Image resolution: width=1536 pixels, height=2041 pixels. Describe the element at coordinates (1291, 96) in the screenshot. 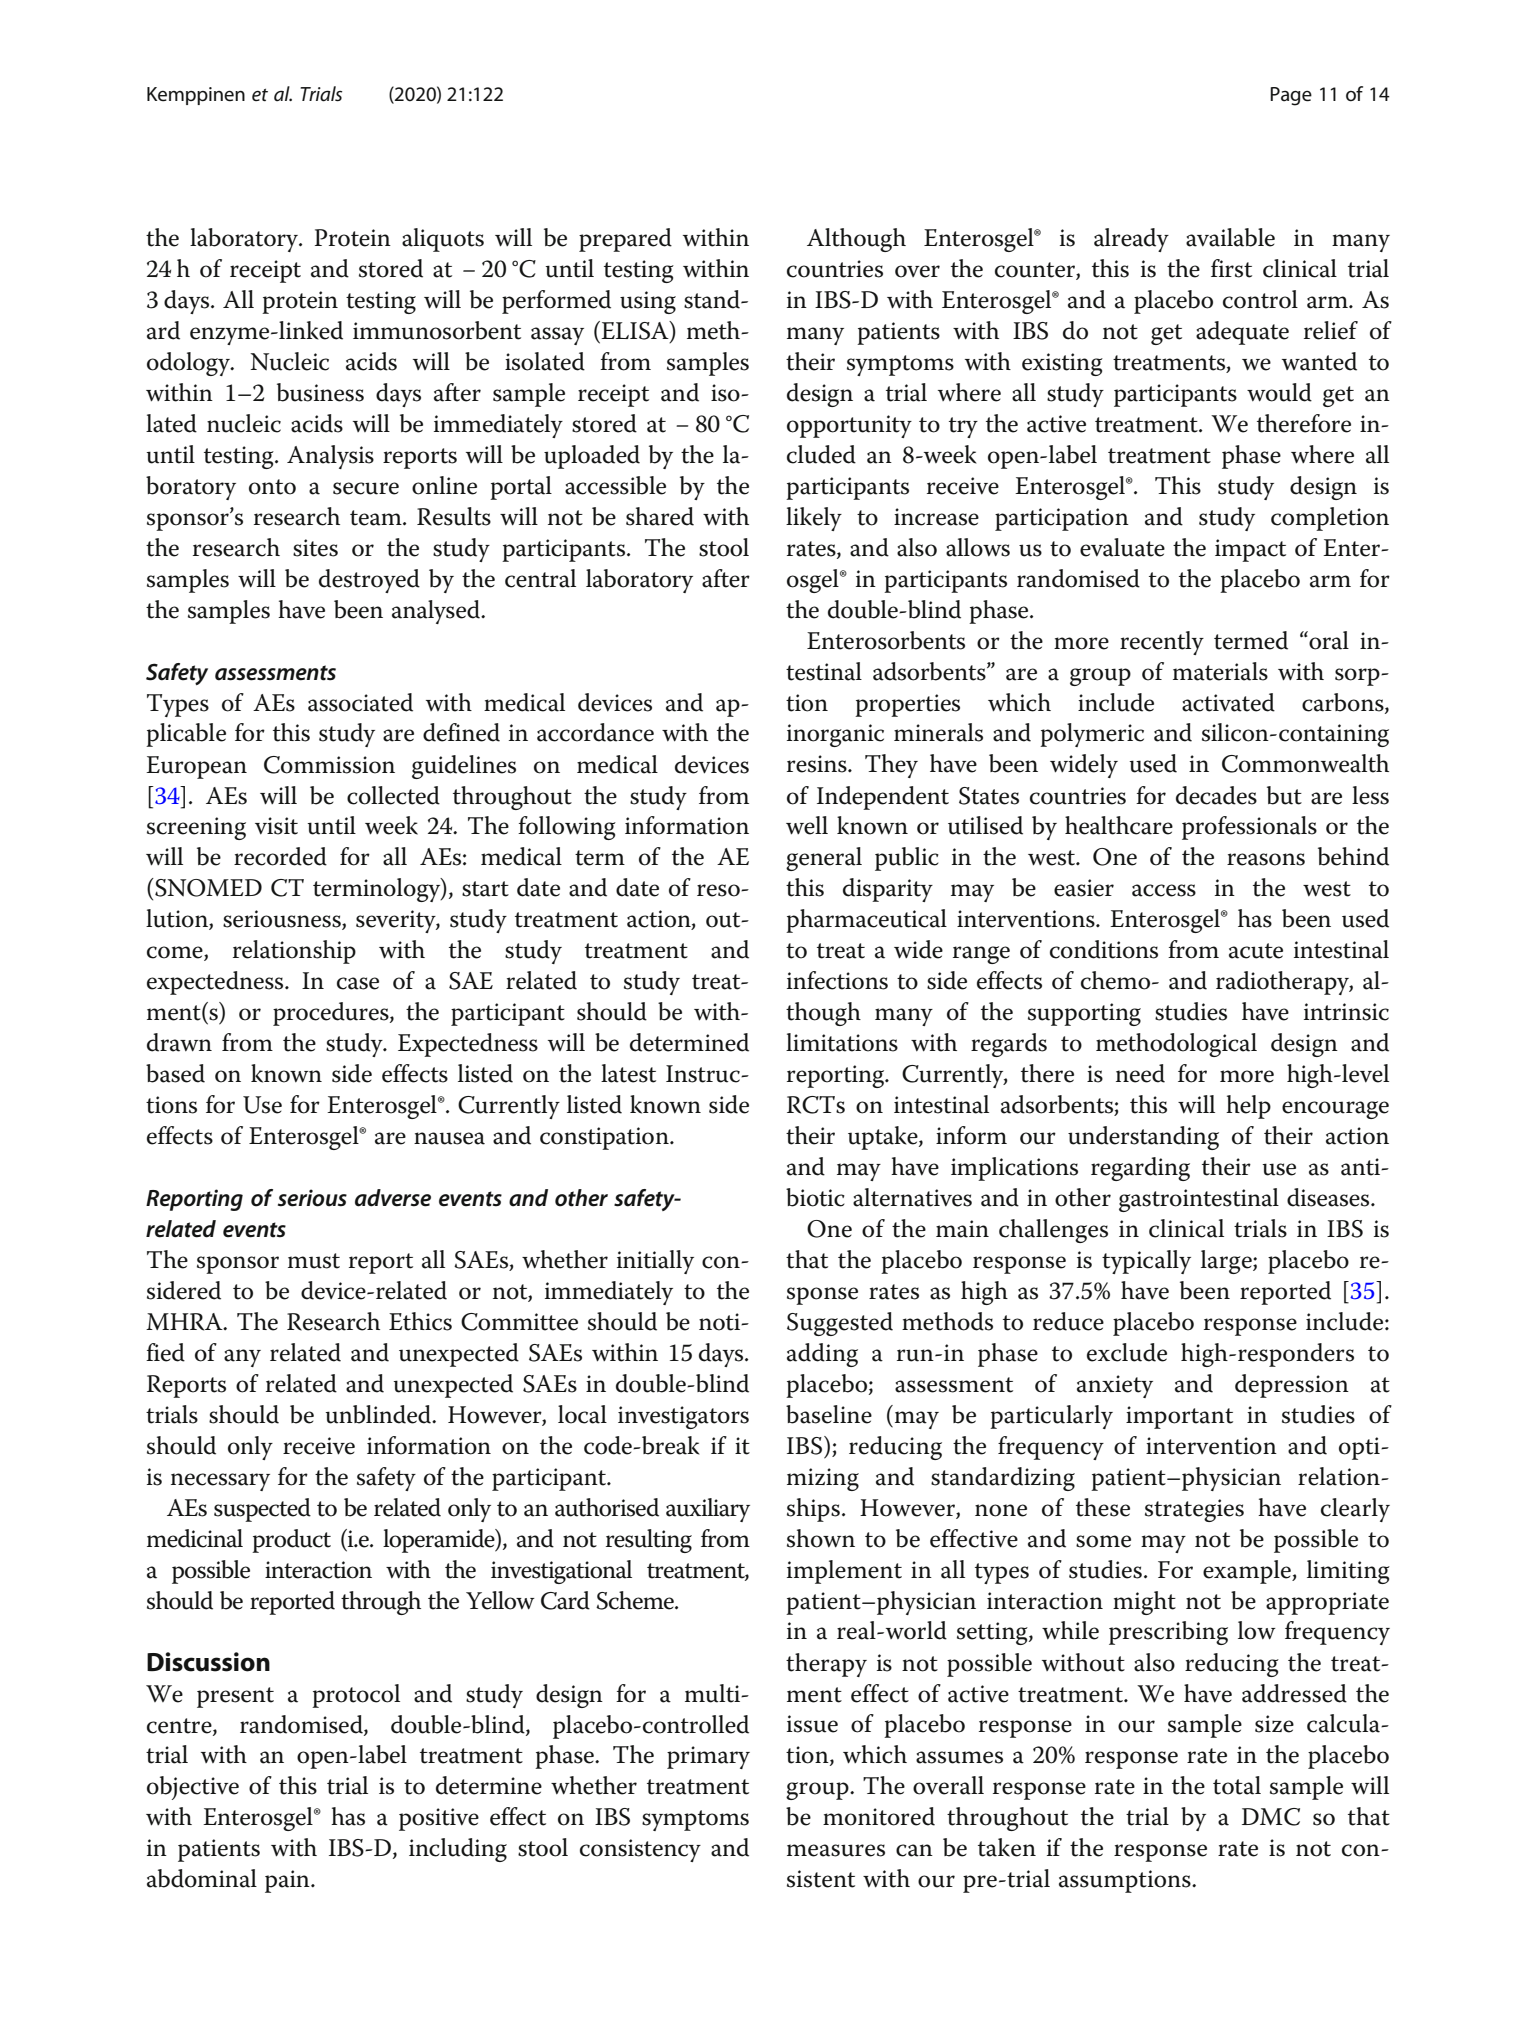

I see `Page` at that location.
